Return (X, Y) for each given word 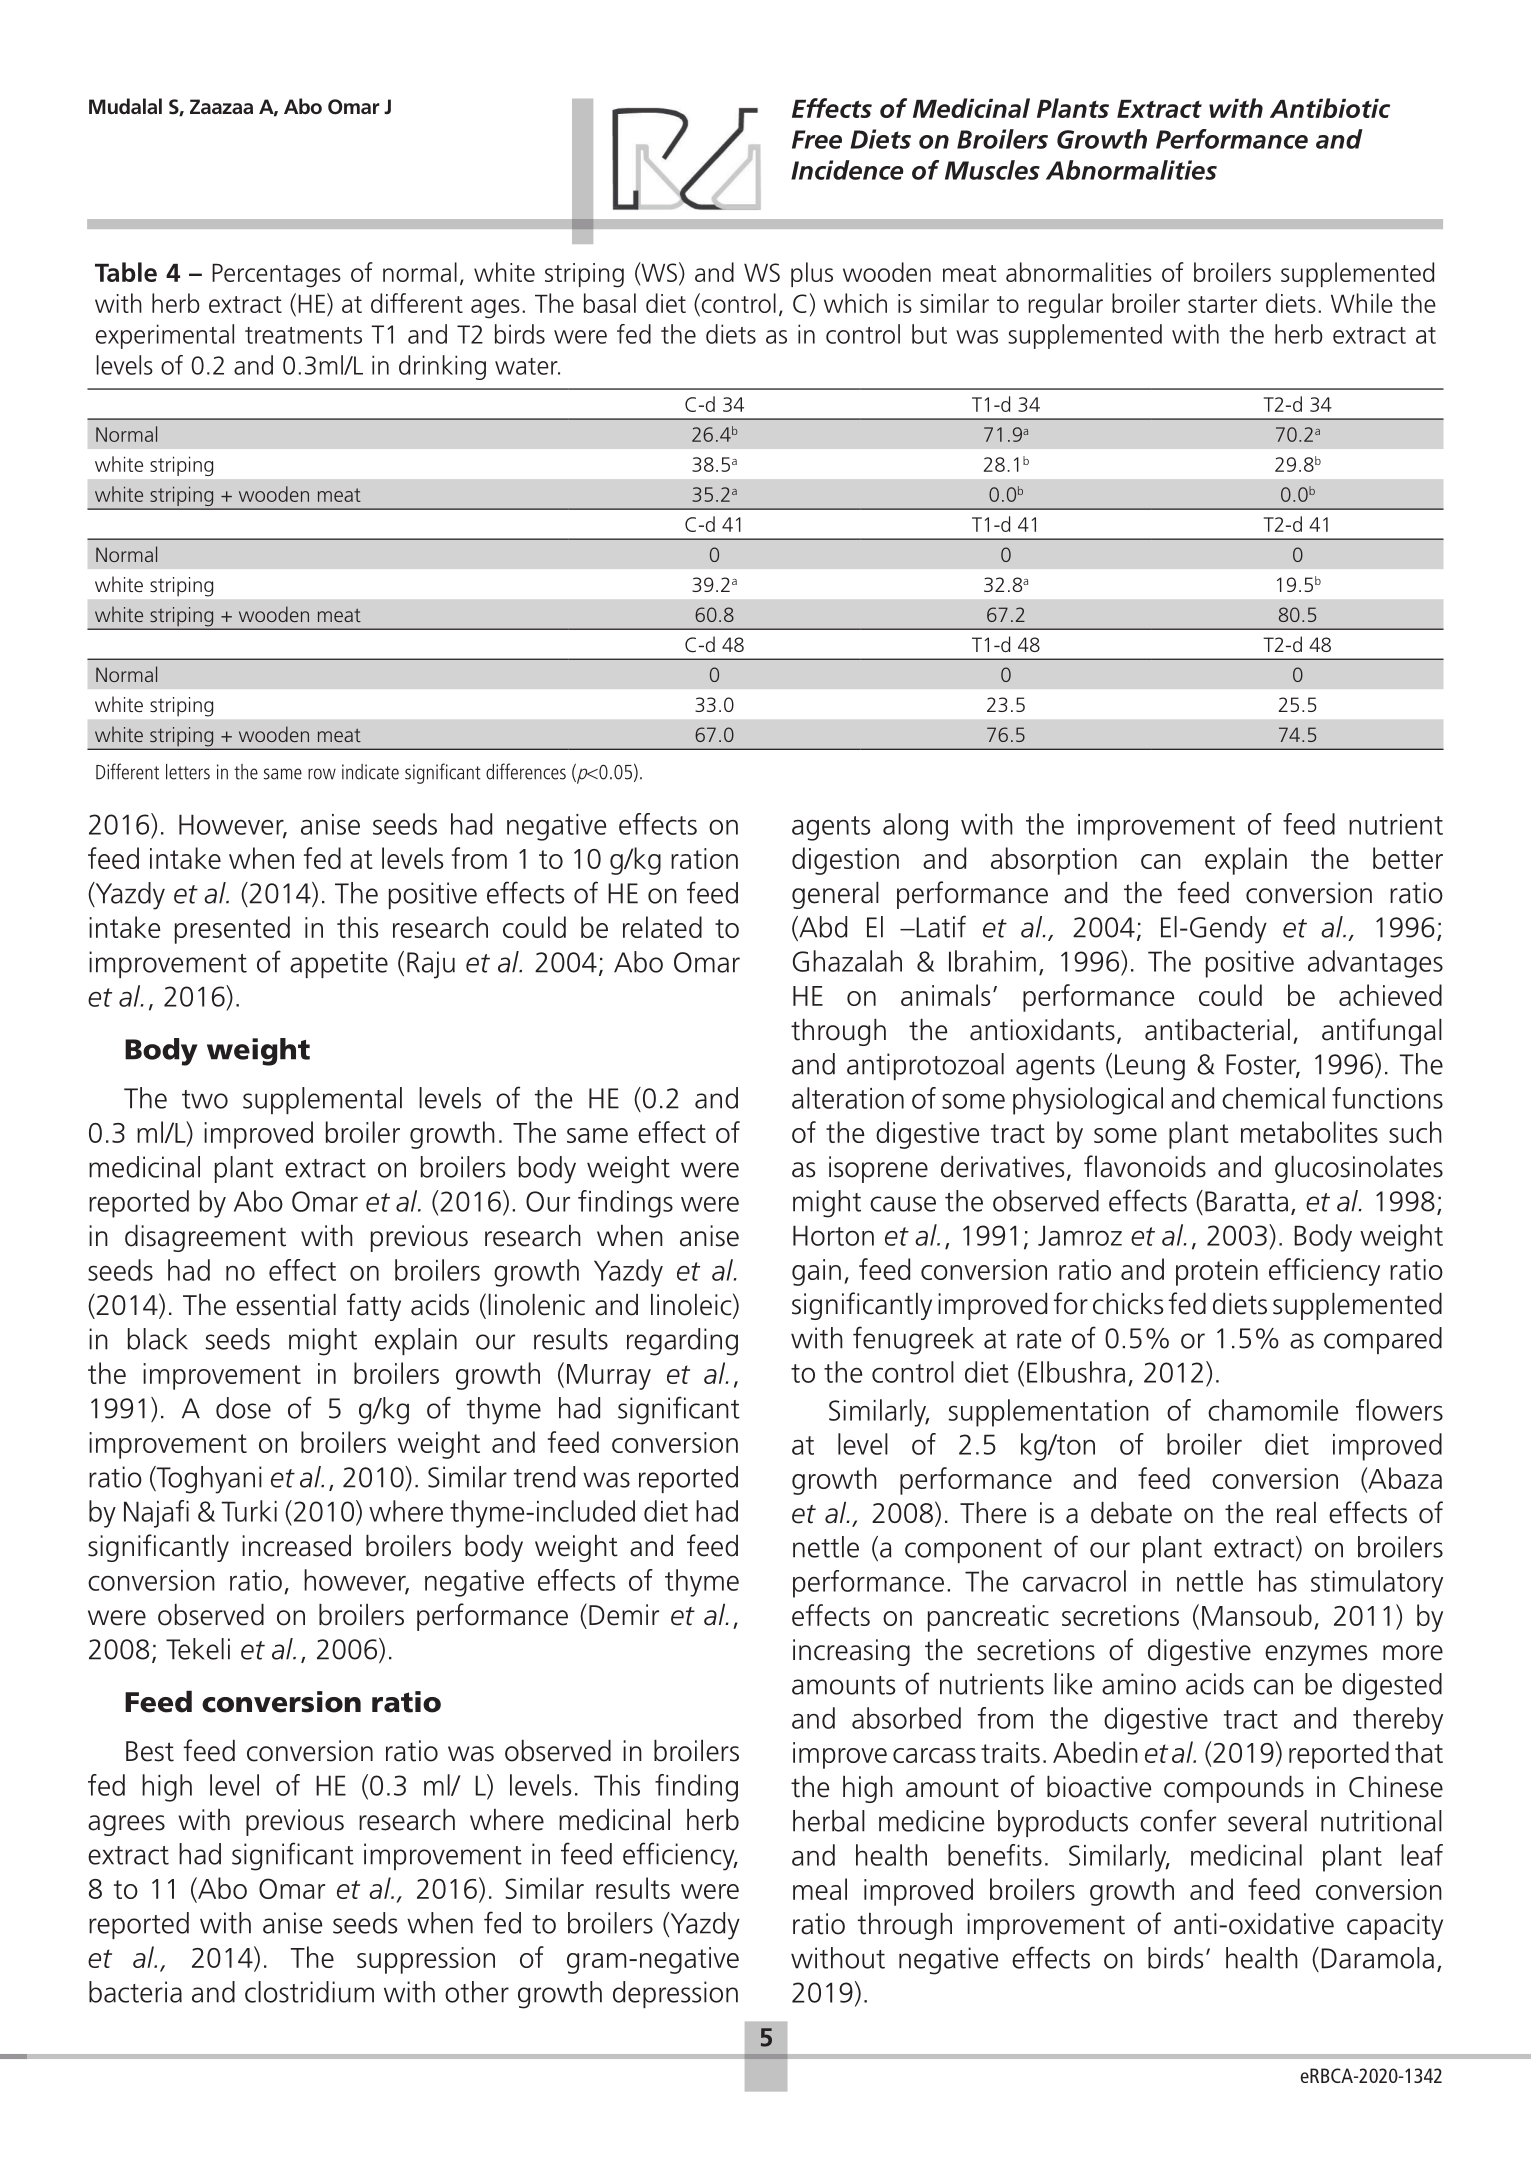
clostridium (309, 1992)
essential (286, 1305)
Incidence (847, 170)
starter (1222, 304)
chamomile (1273, 1410)
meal (820, 1889)
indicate (370, 772)
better (1408, 858)
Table (126, 272)
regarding (682, 1342)
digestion (845, 861)
